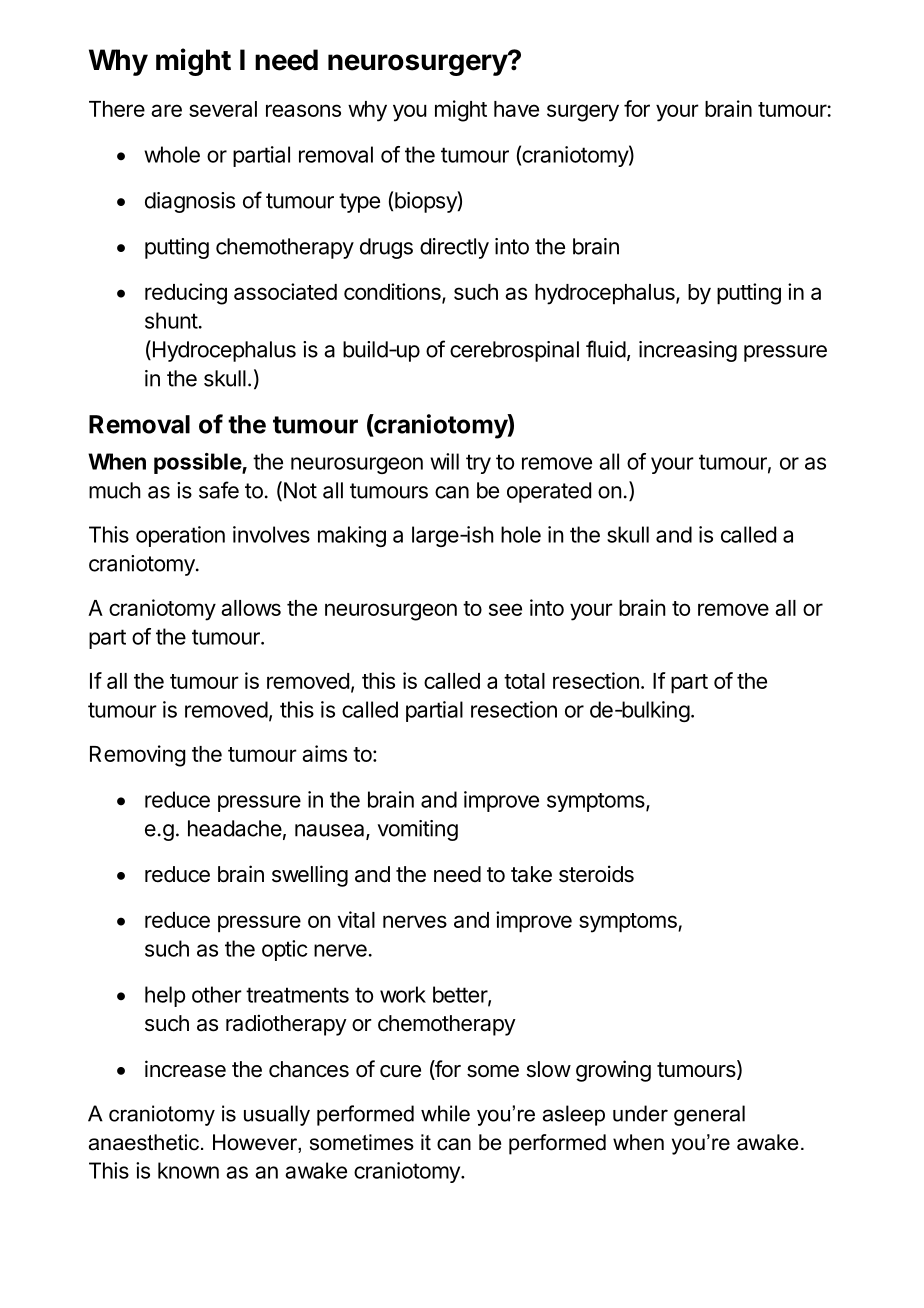 The height and width of the screenshot is (1308, 924). I want to click on steroids, so click(596, 874).
